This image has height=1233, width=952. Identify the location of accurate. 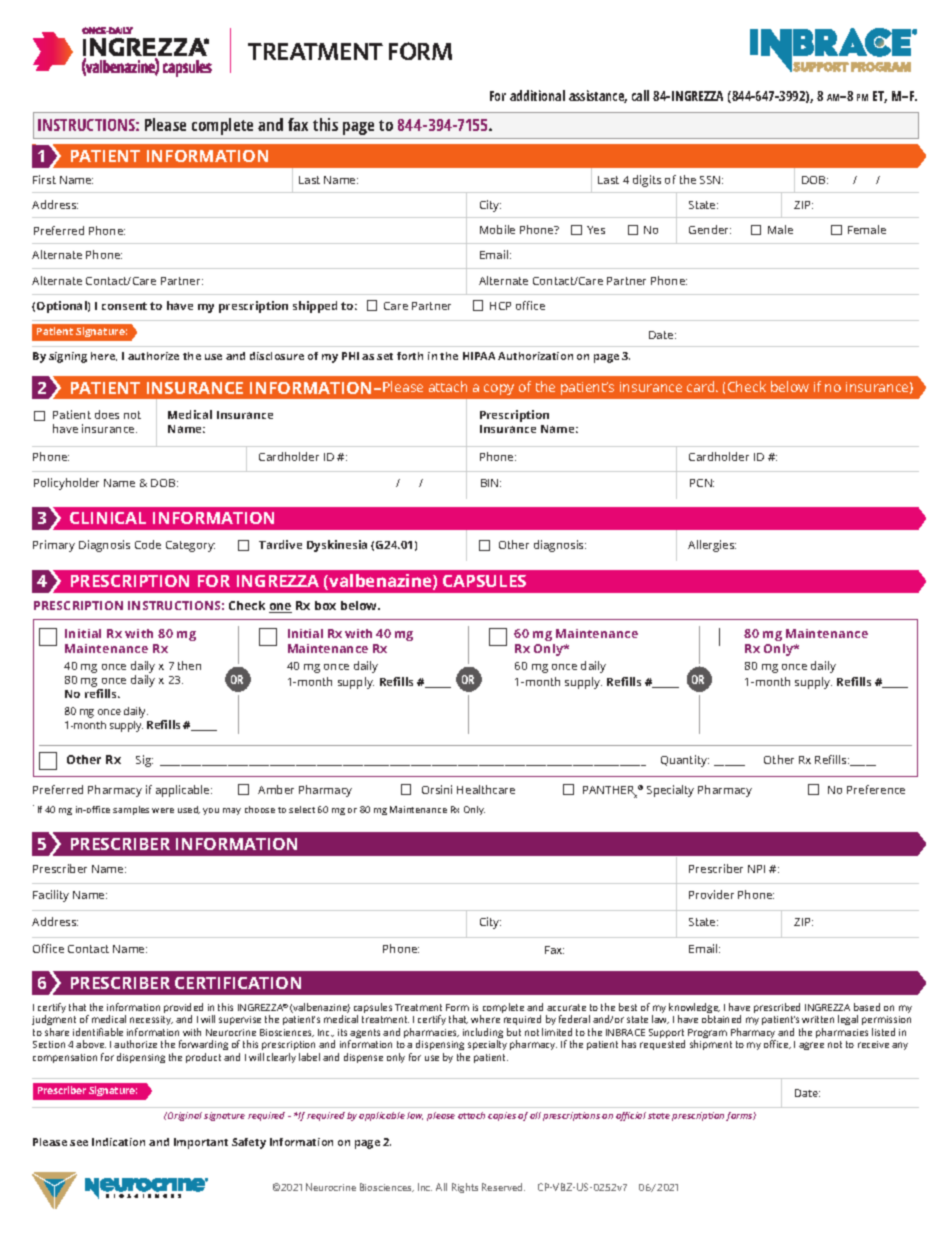
(566, 1007).
